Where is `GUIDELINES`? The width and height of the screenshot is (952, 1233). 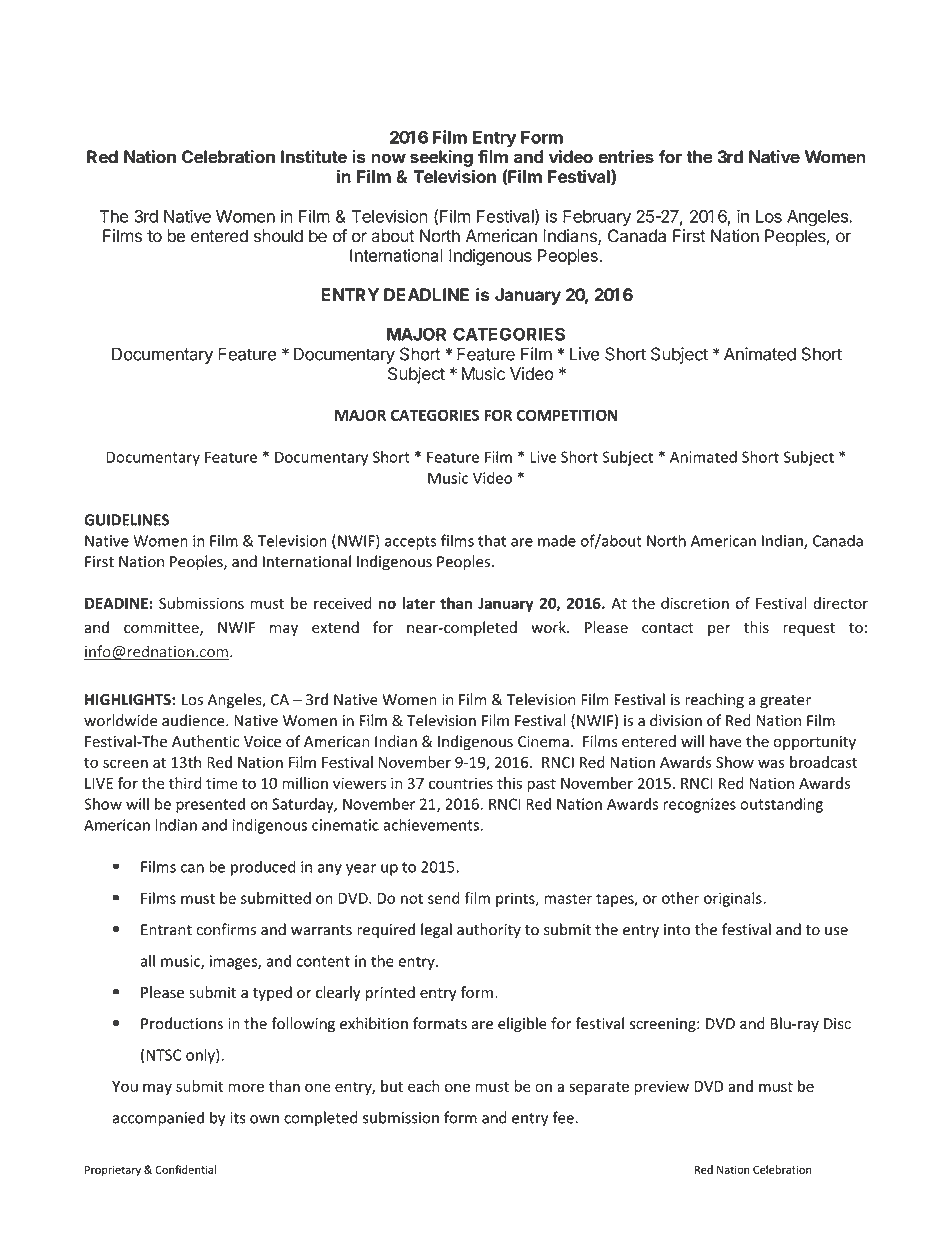
GUIDELINES is located at coordinates (126, 520).
